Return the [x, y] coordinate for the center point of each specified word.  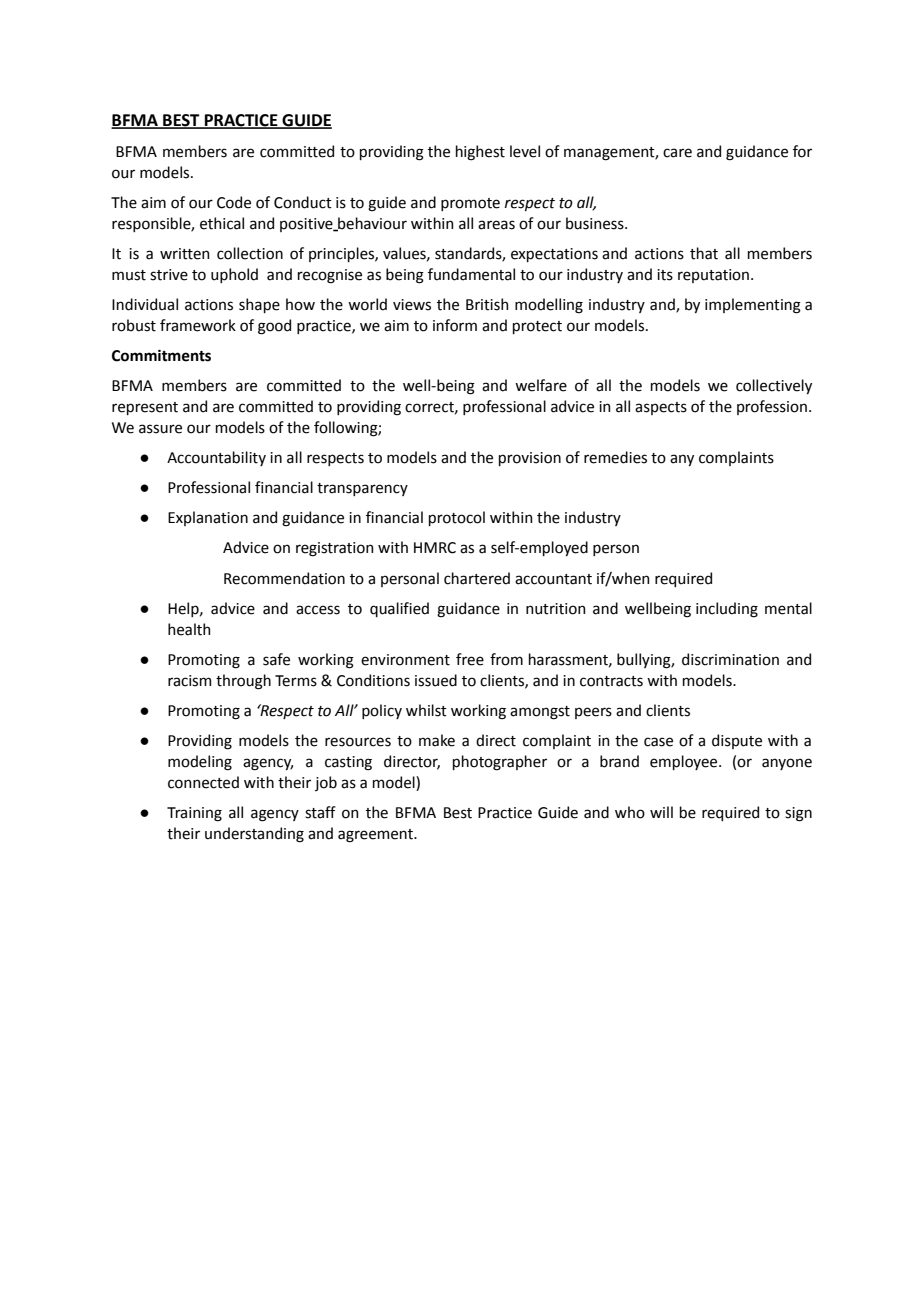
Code [234, 202]
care [677, 153]
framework [198, 325]
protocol [457, 518]
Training [194, 814]
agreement [376, 836]
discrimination [730, 659]
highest [480, 153]
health [189, 629]
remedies [615, 457]
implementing [753, 306]
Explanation [208, 518]
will [661, 812]
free [470, 659]
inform [455, 325]
